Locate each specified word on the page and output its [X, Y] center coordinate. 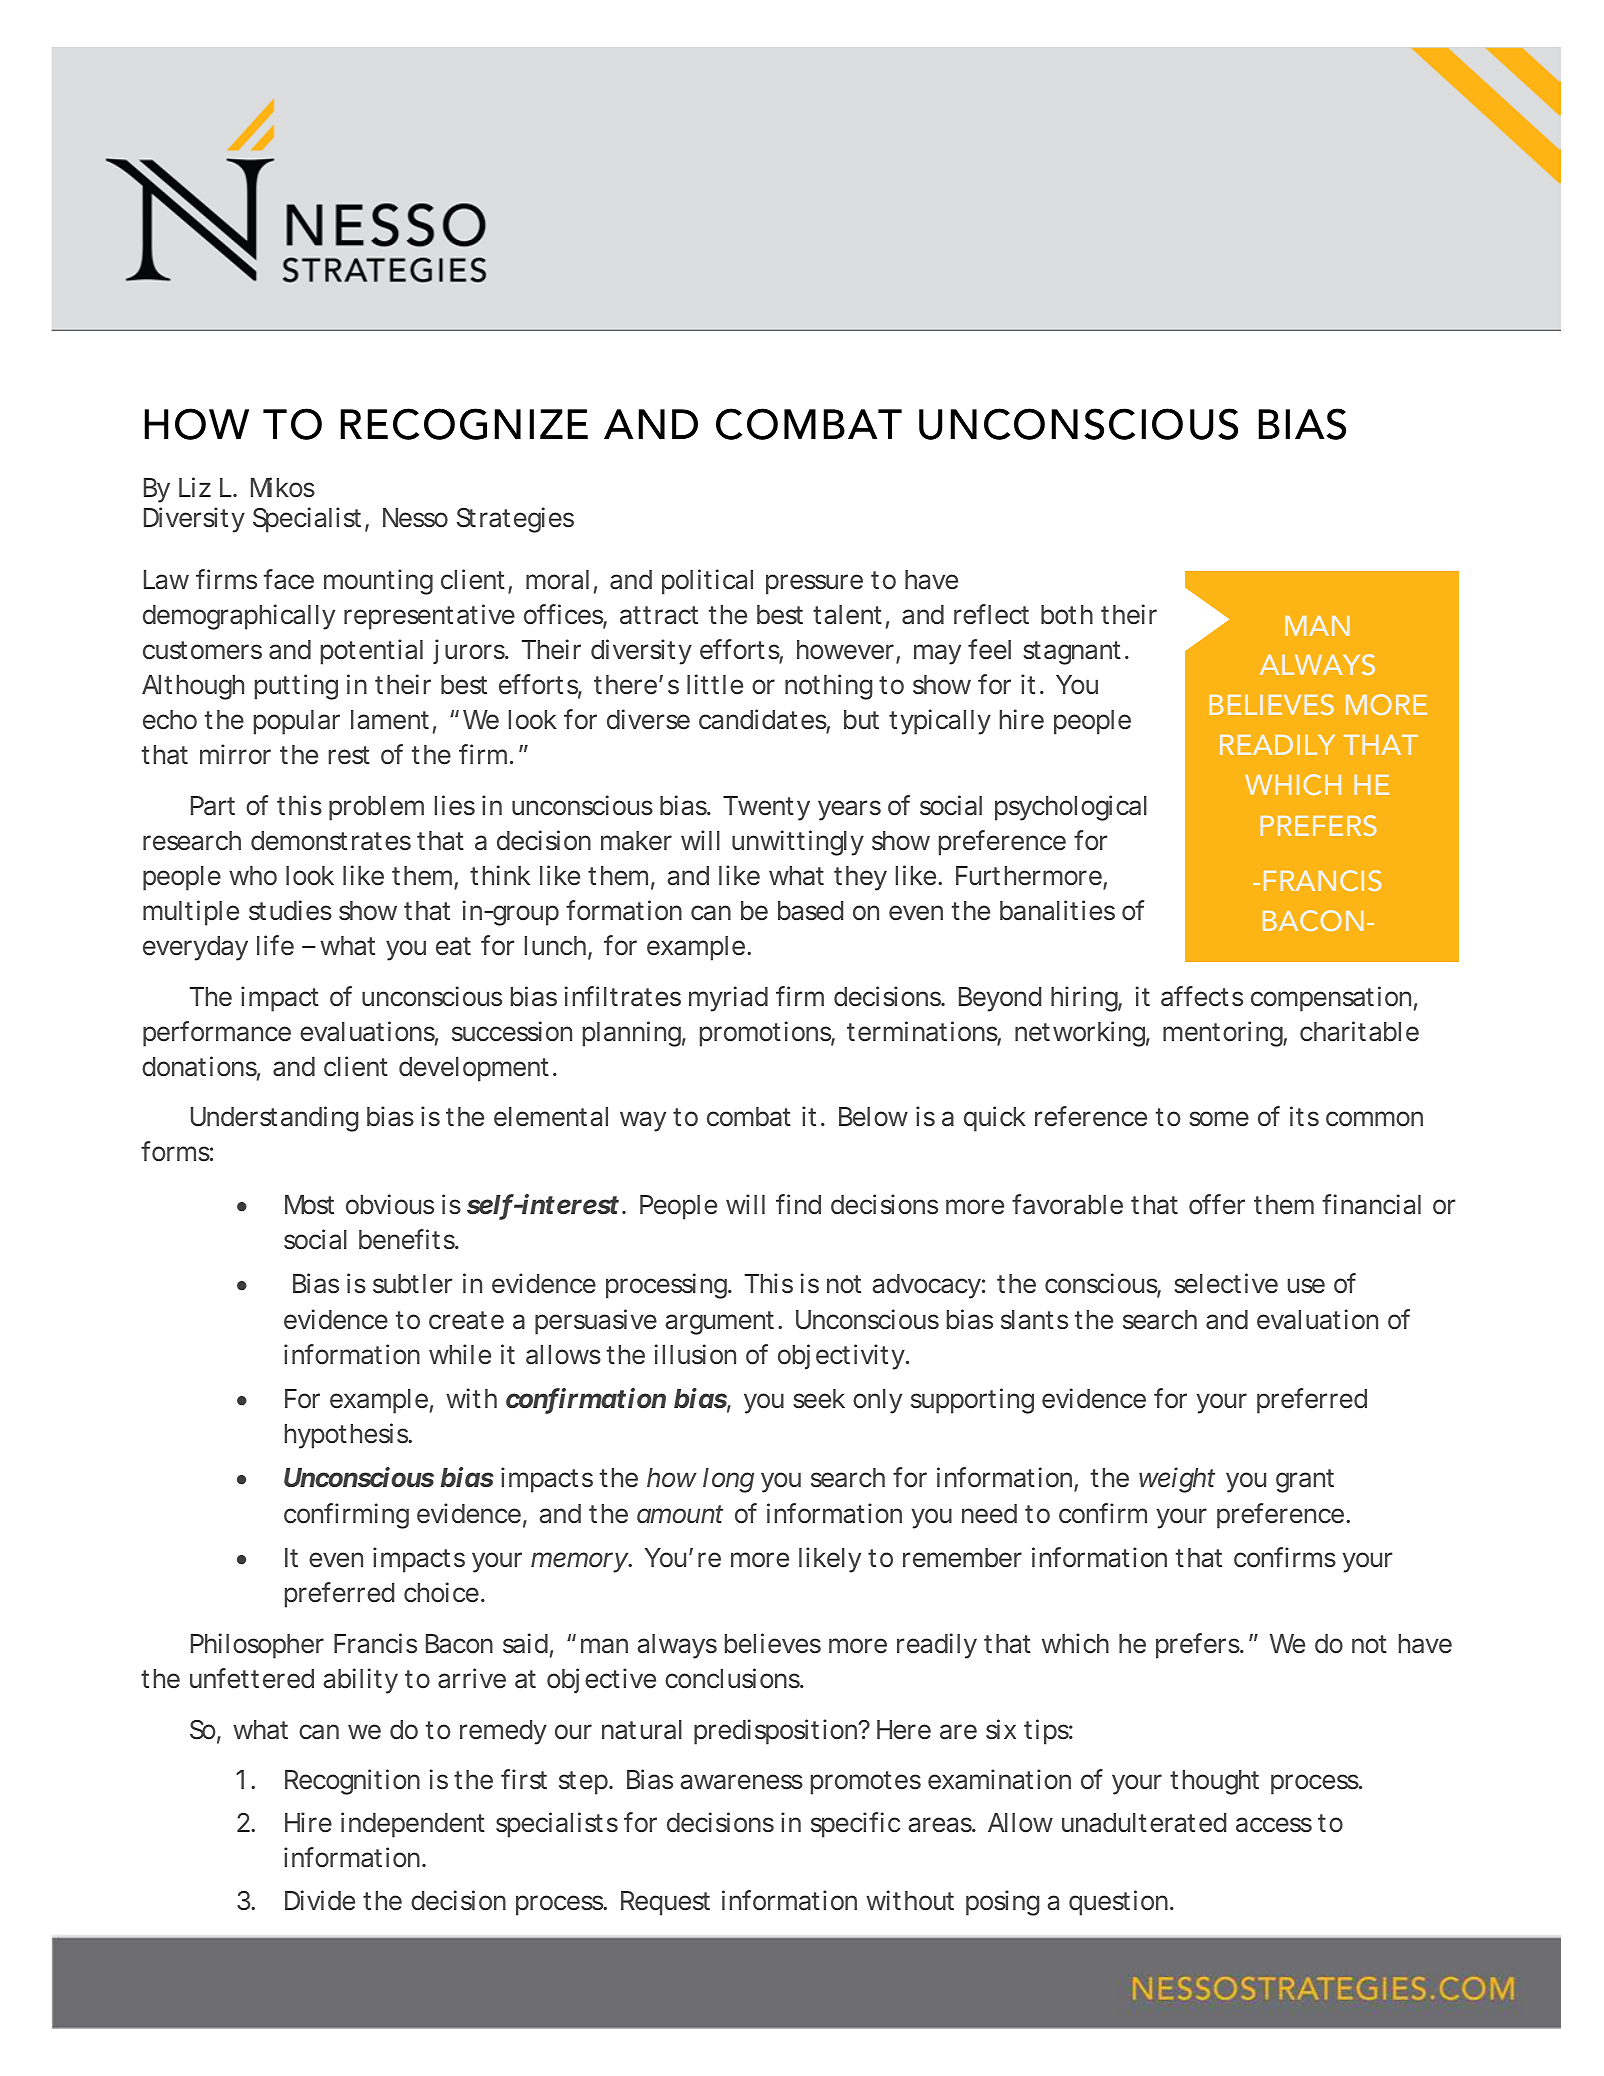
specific [855, 1825]
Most [309, 1205]
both [1067, 615]
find [798, 1204]
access [1274, 1825]
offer [1217, 1204]
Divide [320, 1900]
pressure [814, 584]
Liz [195, 487]
